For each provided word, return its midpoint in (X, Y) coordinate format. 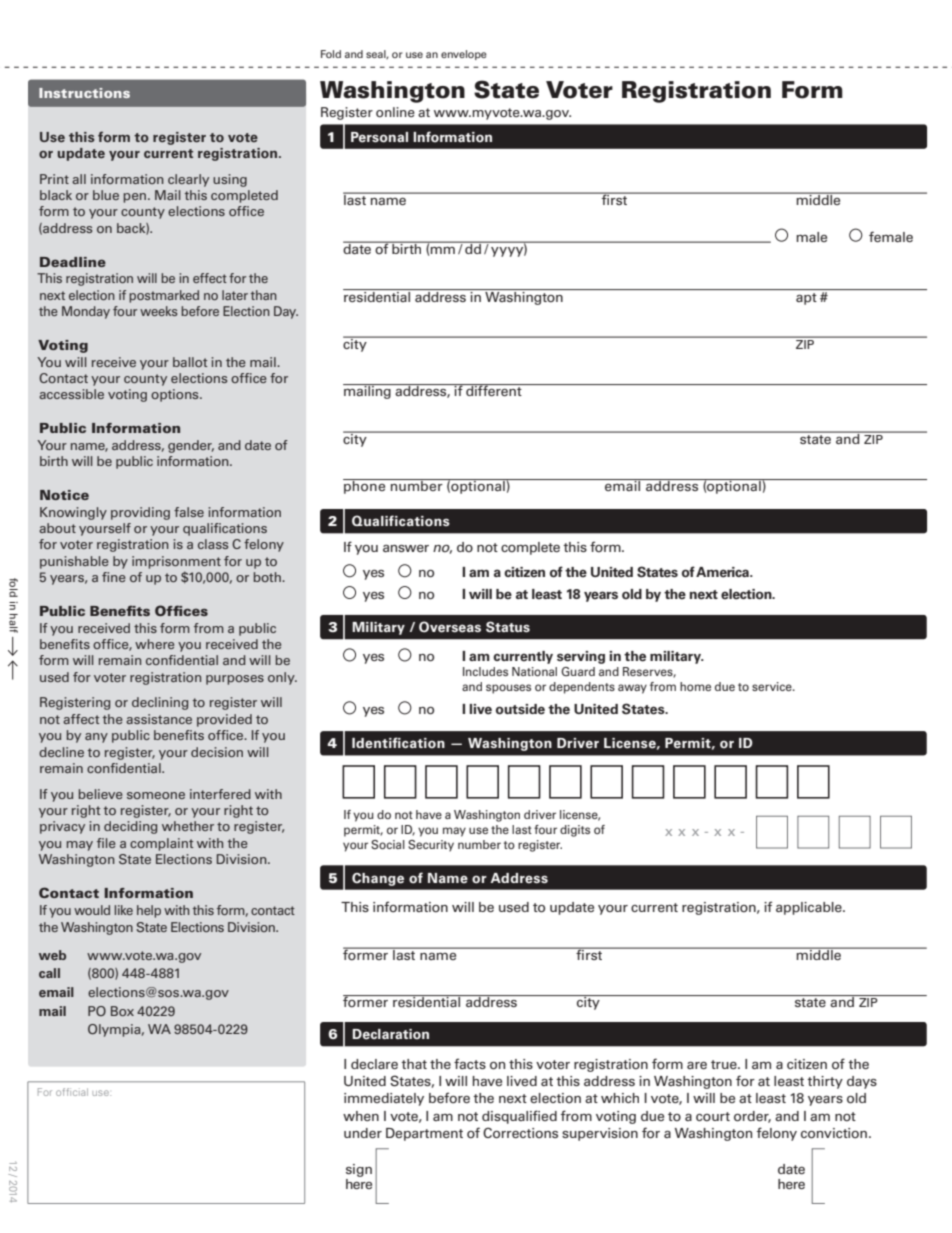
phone (365, 486)
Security (431, 846)
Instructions (84, 93)
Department (424, 1134)
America (723, 572)
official (72, 1092)
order (752, 1117)
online (395, 112)
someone (156, 795)
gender (191, 446)
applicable (810, 908)
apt (806, 299)
